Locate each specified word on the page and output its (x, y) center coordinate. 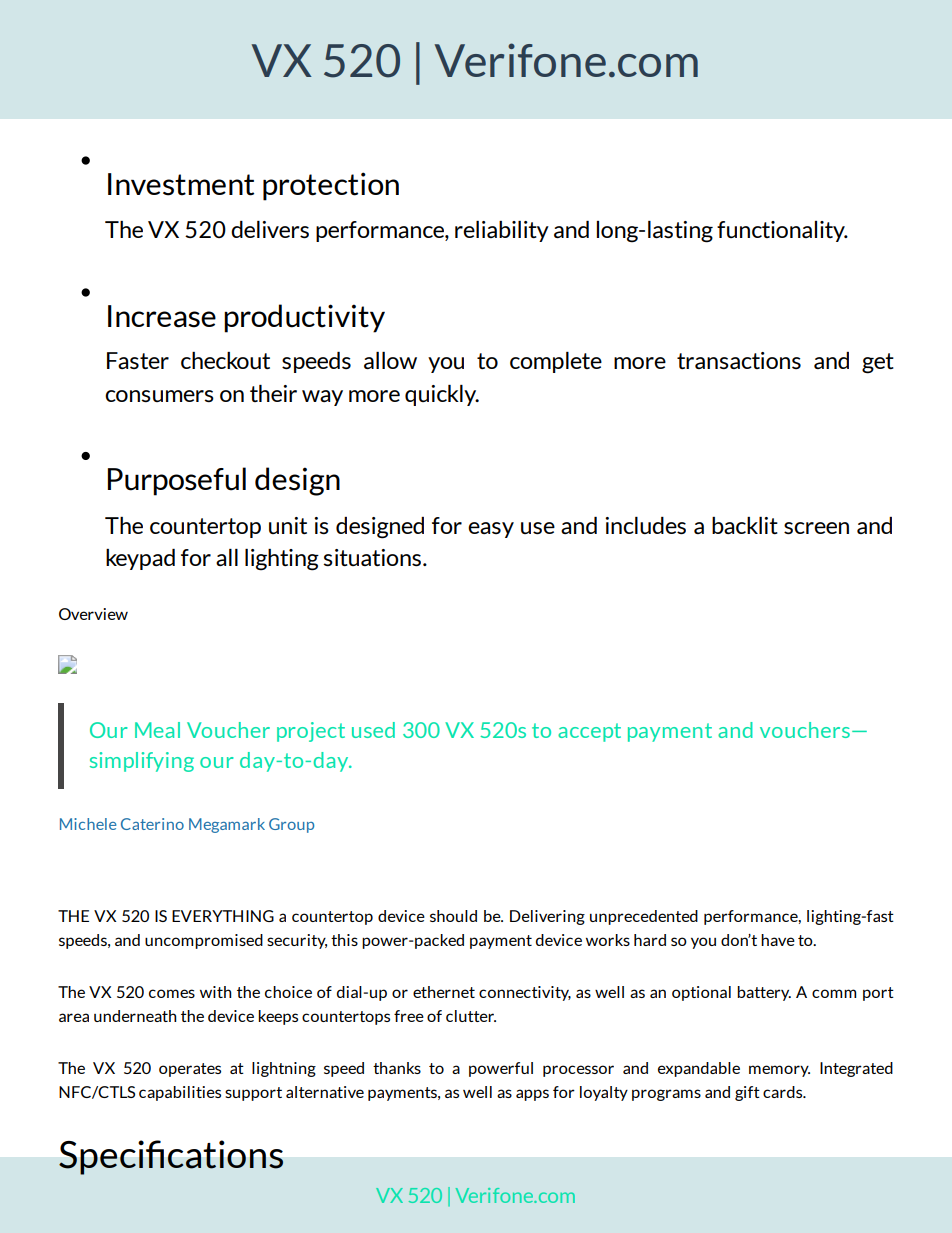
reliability (502, 231)
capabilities (180, 1093)
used (373, 730)
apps (532, 1095)
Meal (157, 730)
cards (784, 1092)
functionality (782, 231)
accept (589, 732)
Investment (181, 184)
